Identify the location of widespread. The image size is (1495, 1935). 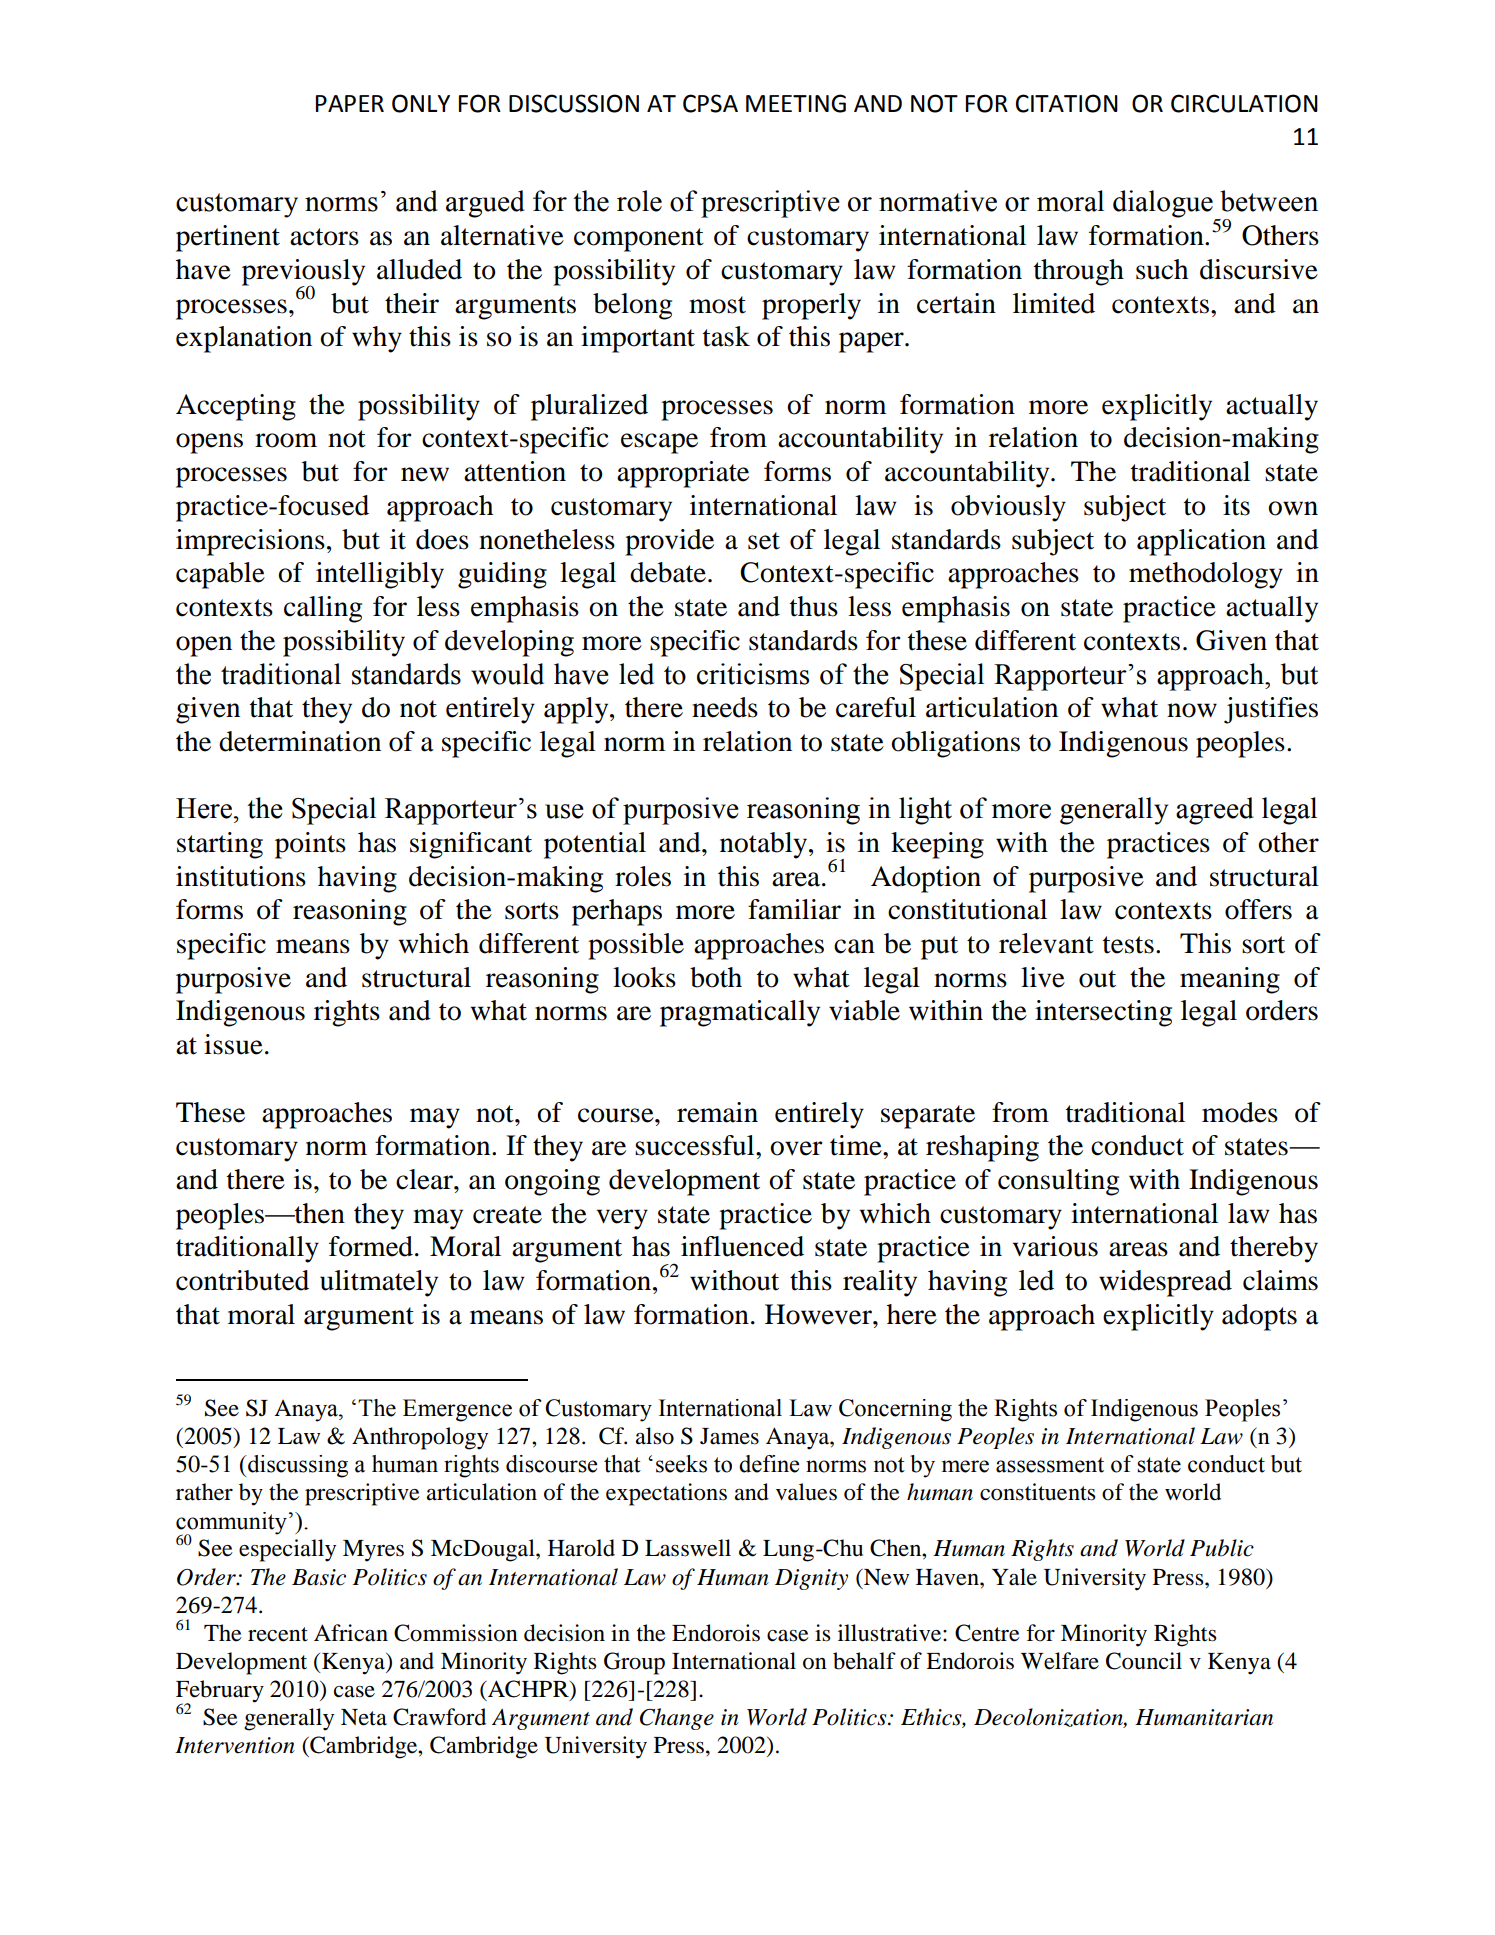
(1165, 1283).
